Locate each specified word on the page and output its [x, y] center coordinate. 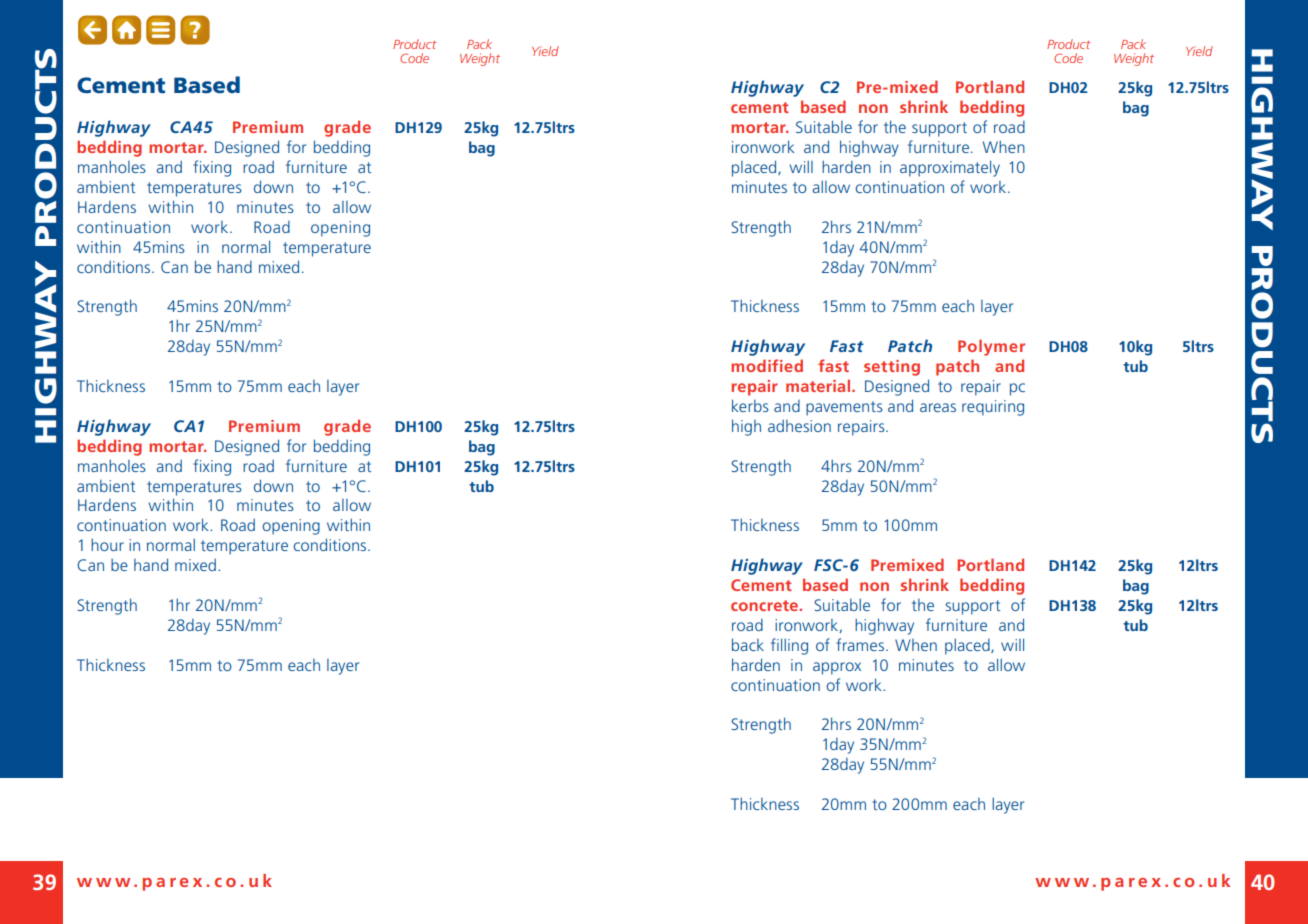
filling [789, 646]
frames [860, 644]
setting [892, 368]
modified [767, 365]
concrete [765, 605]
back [748, 644]
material [819, 385]
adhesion [799, 425]
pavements [844, 408]
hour [107, 544]
